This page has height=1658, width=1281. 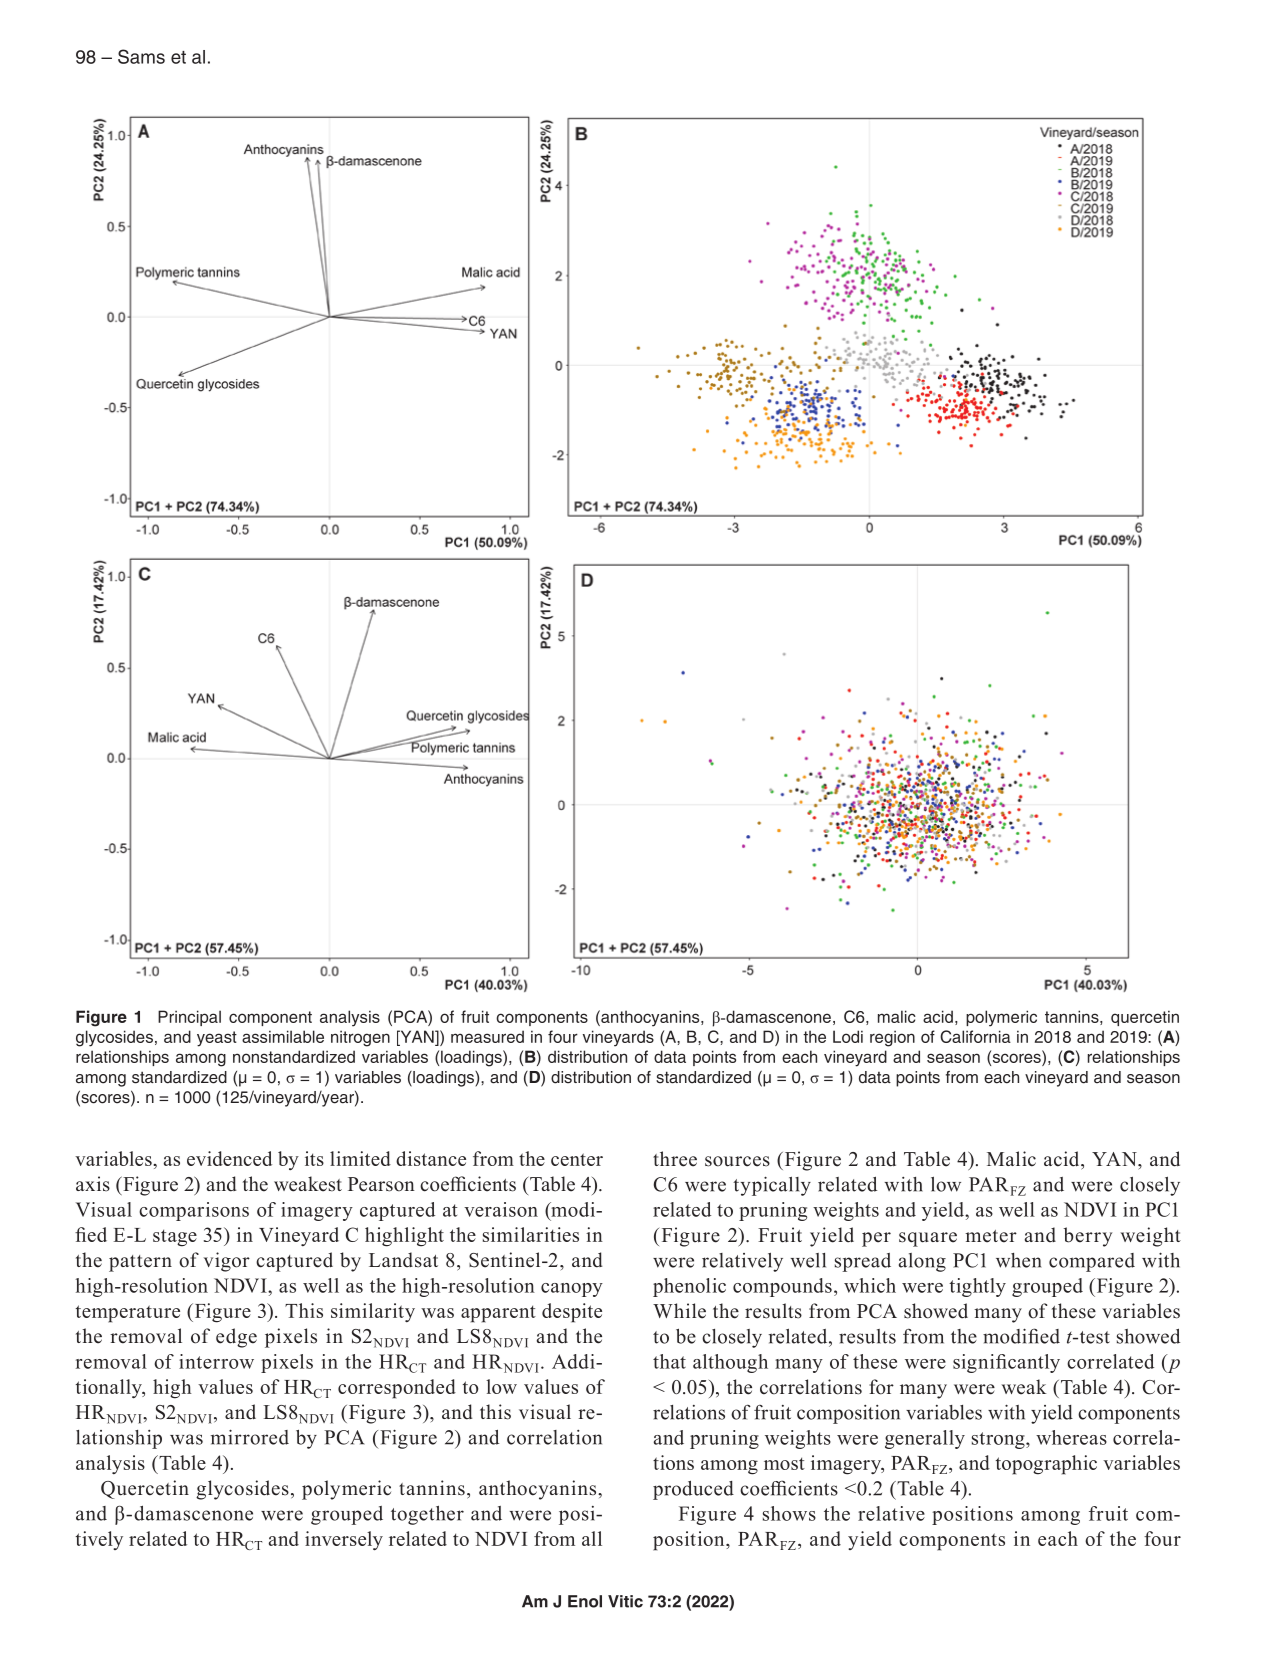 What do you see at coordinates (487, 1036) in the page?
I see `measured` at bounding box center [487, 1036].
